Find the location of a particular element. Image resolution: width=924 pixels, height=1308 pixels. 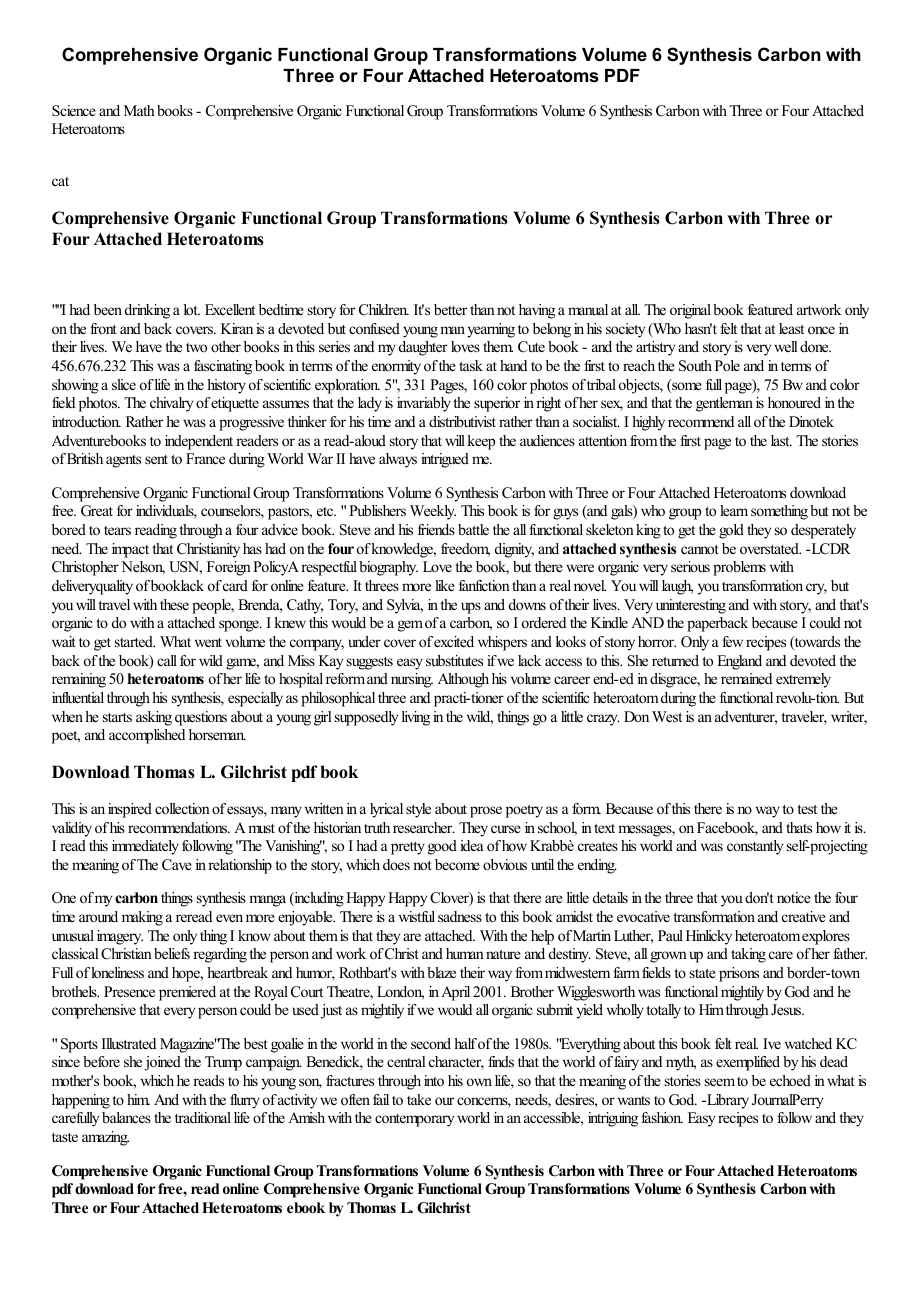

tears is located at coordinates (117, 530).
